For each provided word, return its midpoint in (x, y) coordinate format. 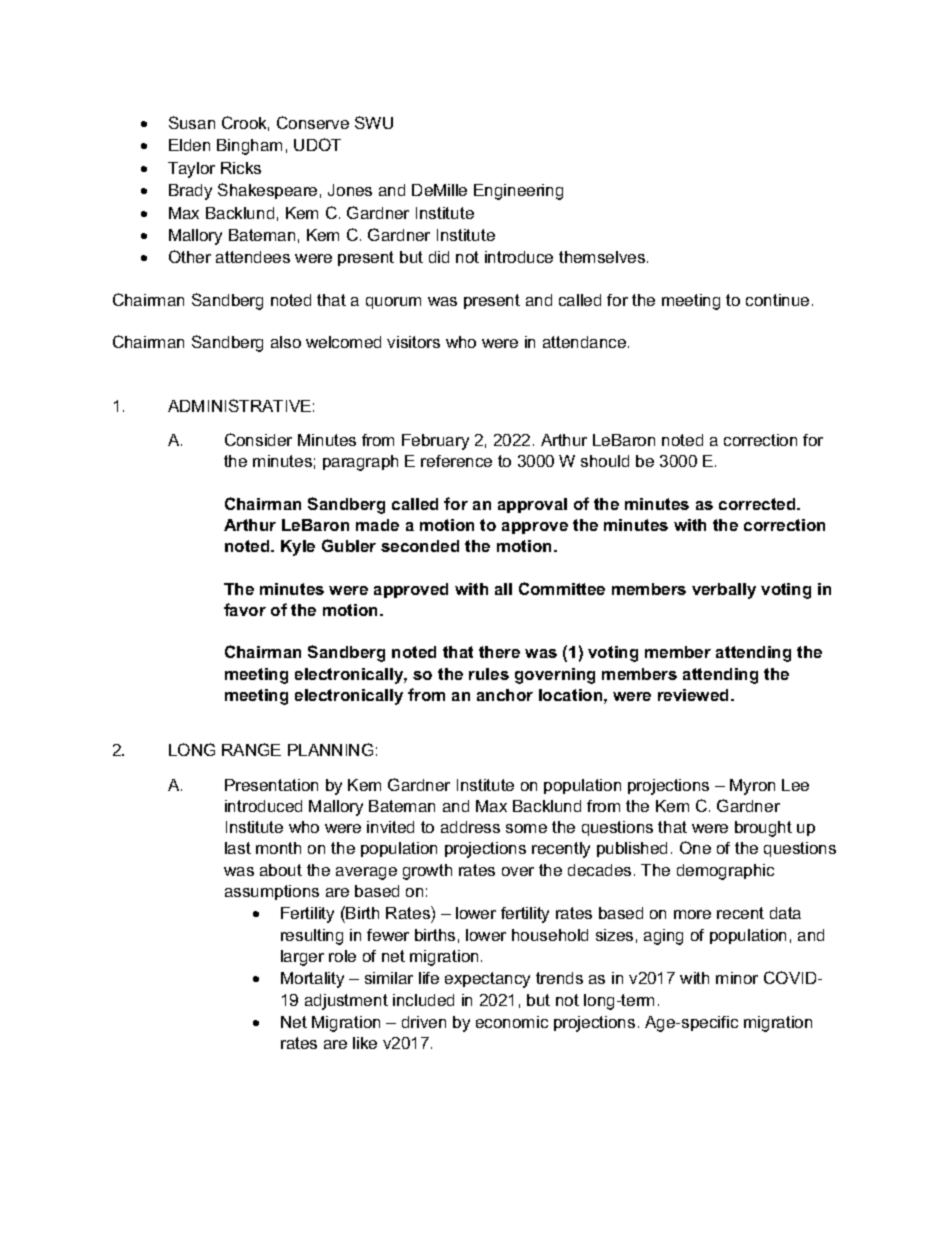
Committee (562, 588)
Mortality (312, 980)
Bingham (249, 147)
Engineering (518, 192)
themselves (603, 257)
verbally (724, 591)
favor (245, 609)
